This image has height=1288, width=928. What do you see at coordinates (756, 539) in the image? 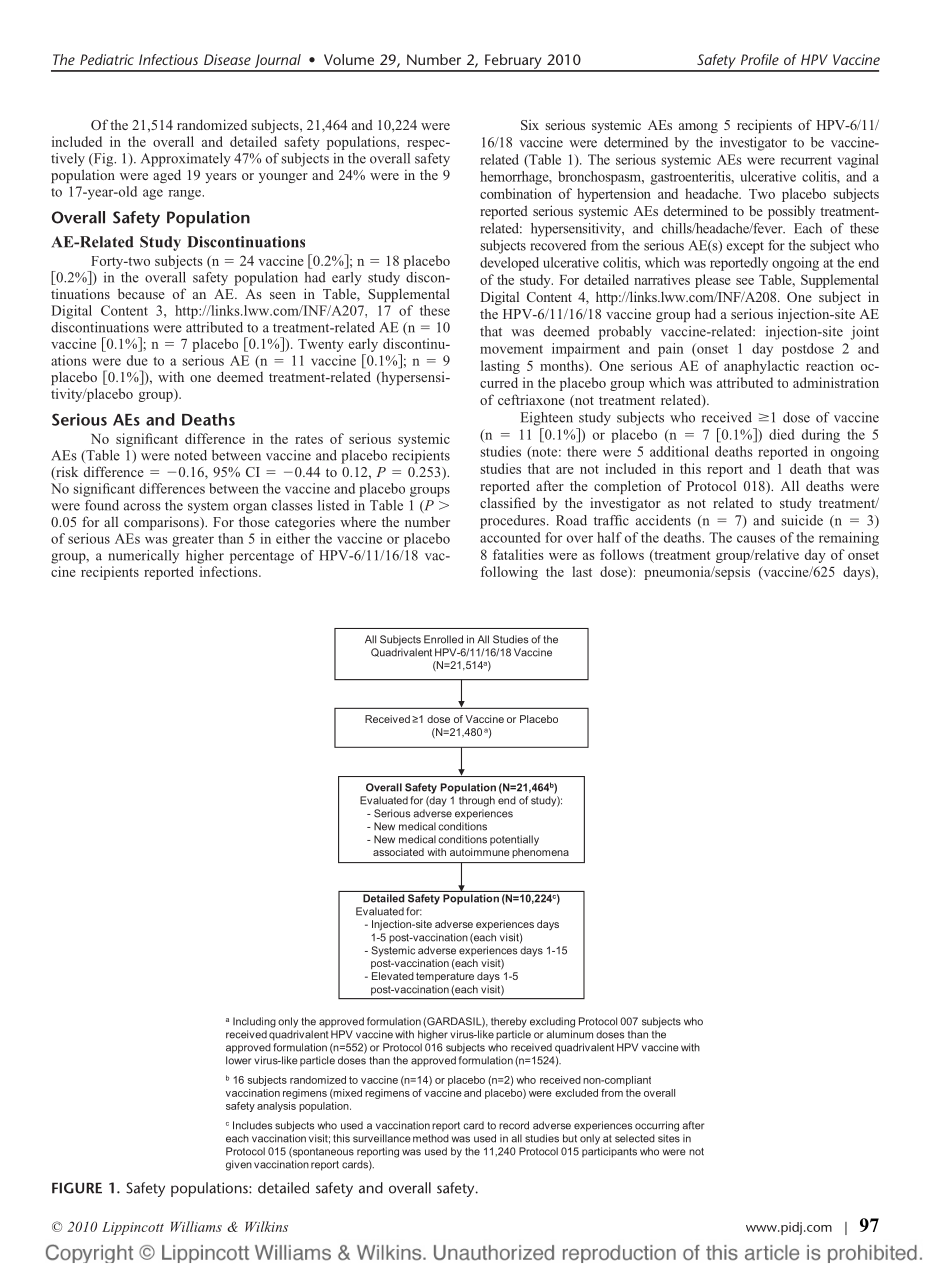
I see `causes` at bounding box center [756, 539].
